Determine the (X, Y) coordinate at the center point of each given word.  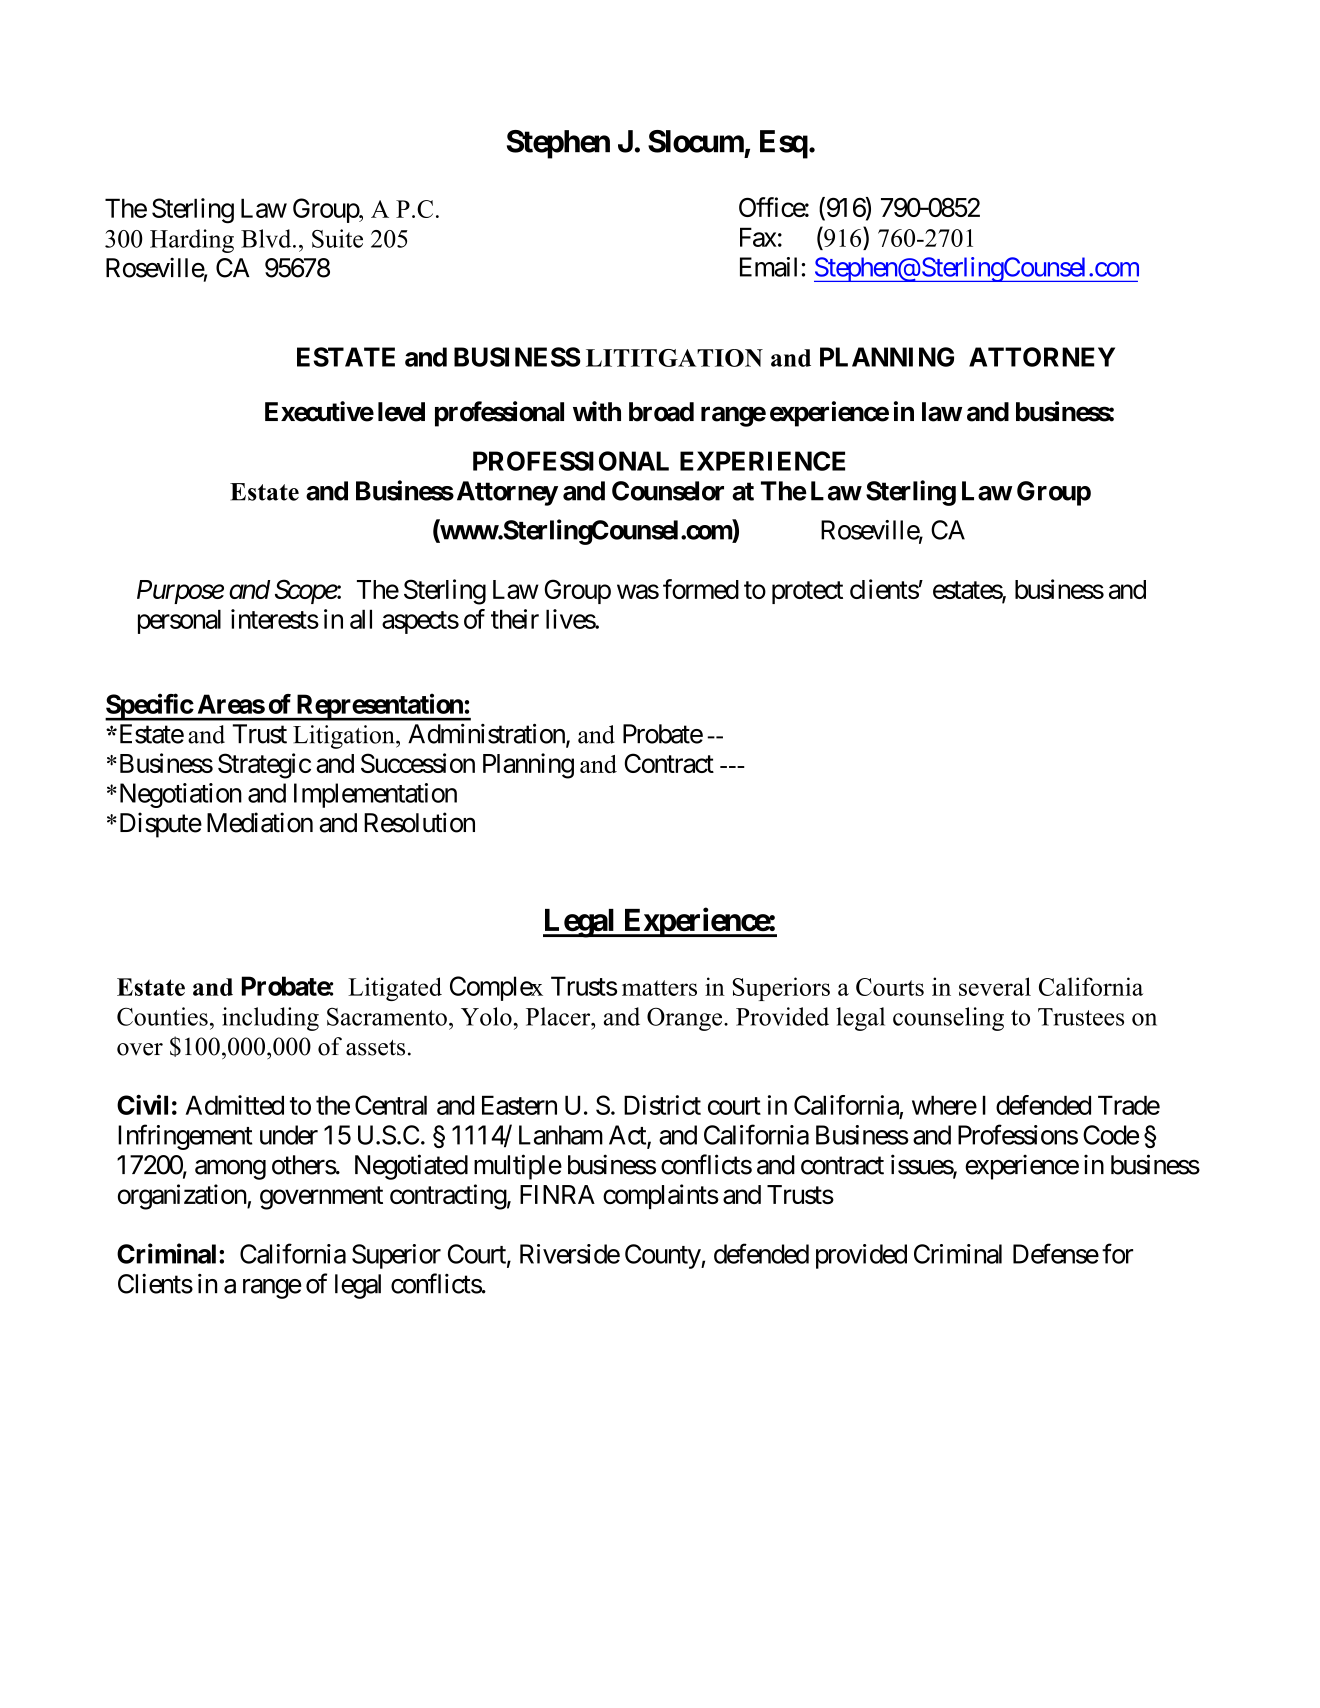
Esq (784, 144)
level (401, 412)
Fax (758, 237)
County (663, 1256)
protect (807, 592)
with (597, 411)
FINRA (557, 1194)
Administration (487, 734)
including (270, 1019)
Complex (496, 988)
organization (183, 1197)
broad (661, 412)
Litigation (345, 737)
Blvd (267, 238)
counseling (948, 1019)
